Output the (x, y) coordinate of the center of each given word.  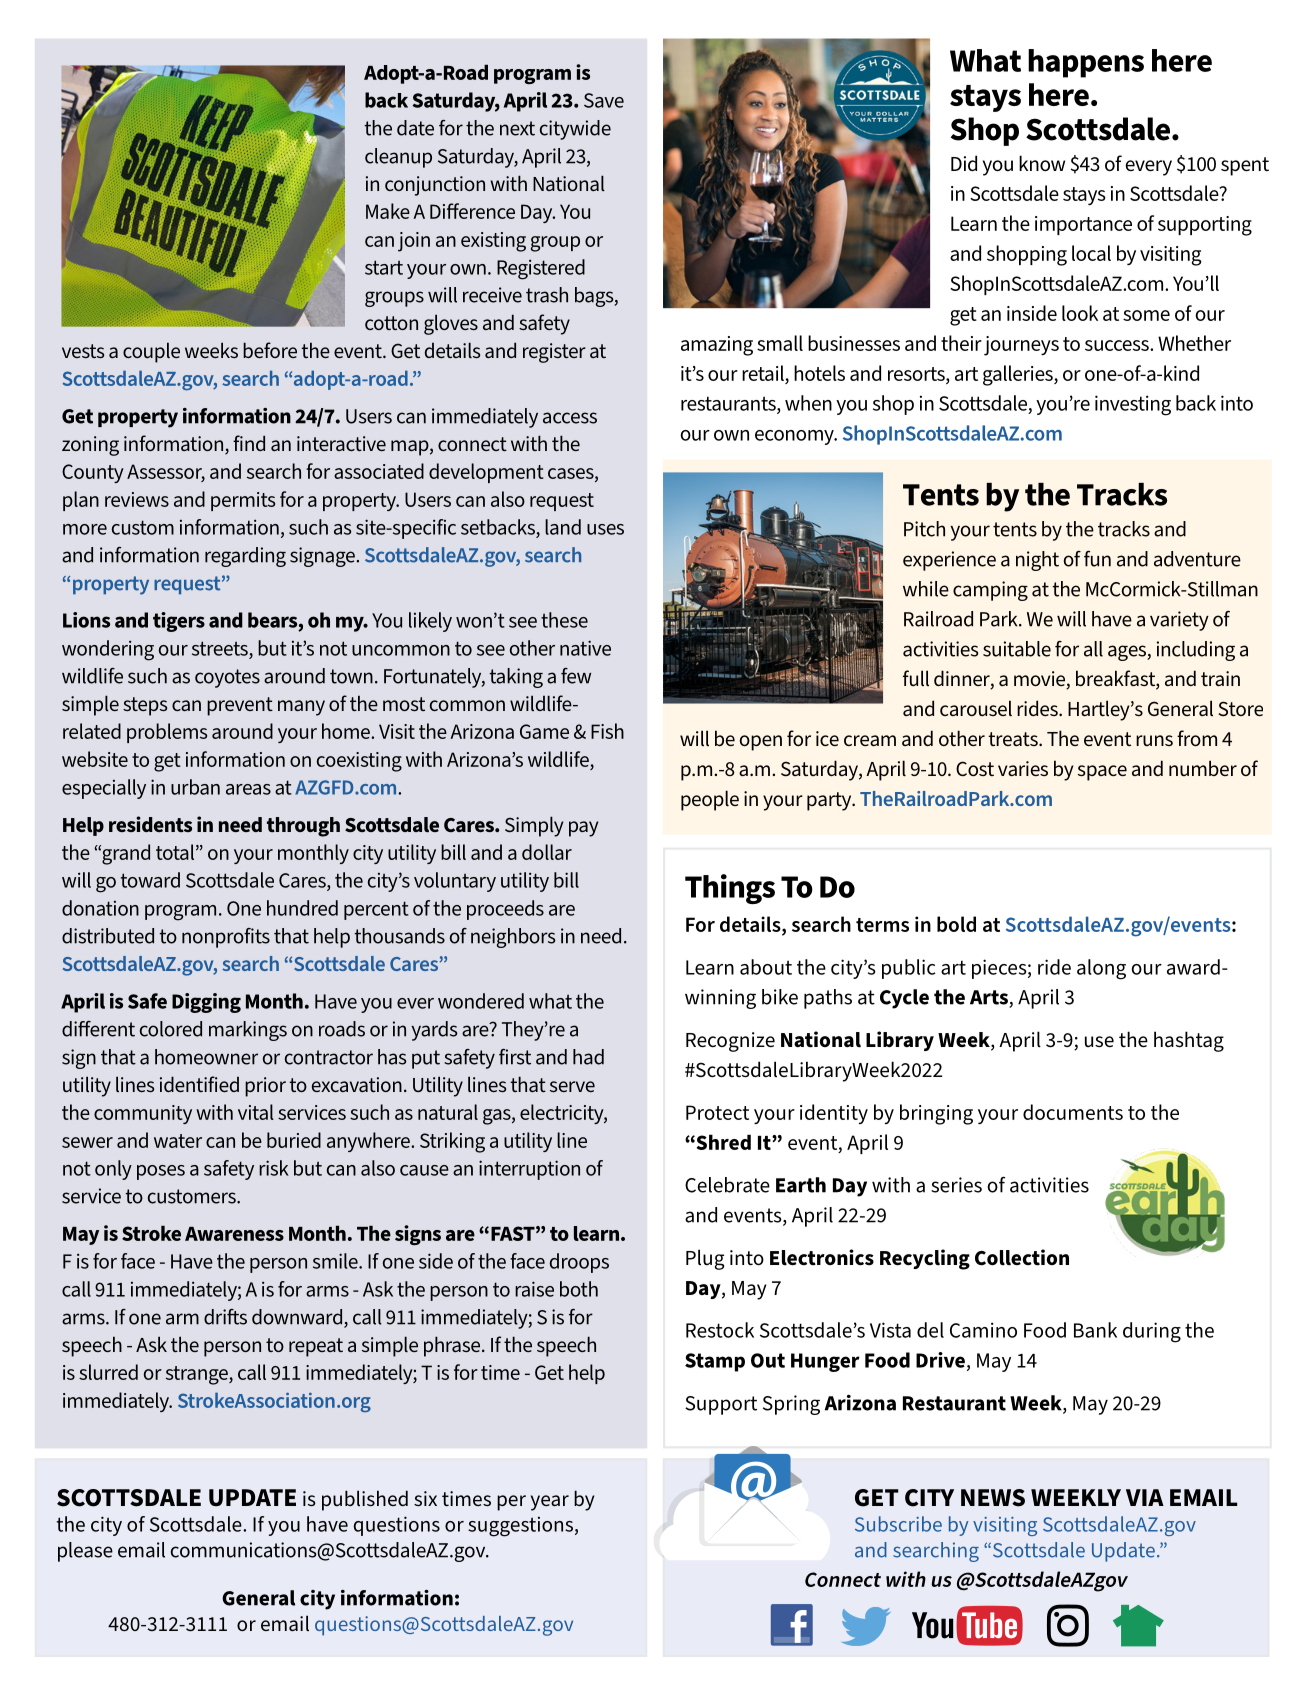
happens (1086, 63)
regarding (245, 557)
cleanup (398, 158)
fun (1097, 558)
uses (605, 529)
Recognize (730, 1042)
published (365, 1500)
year (550, 1503)
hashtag (1189, 1041)
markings (248, 1031)
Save (604, 100)
